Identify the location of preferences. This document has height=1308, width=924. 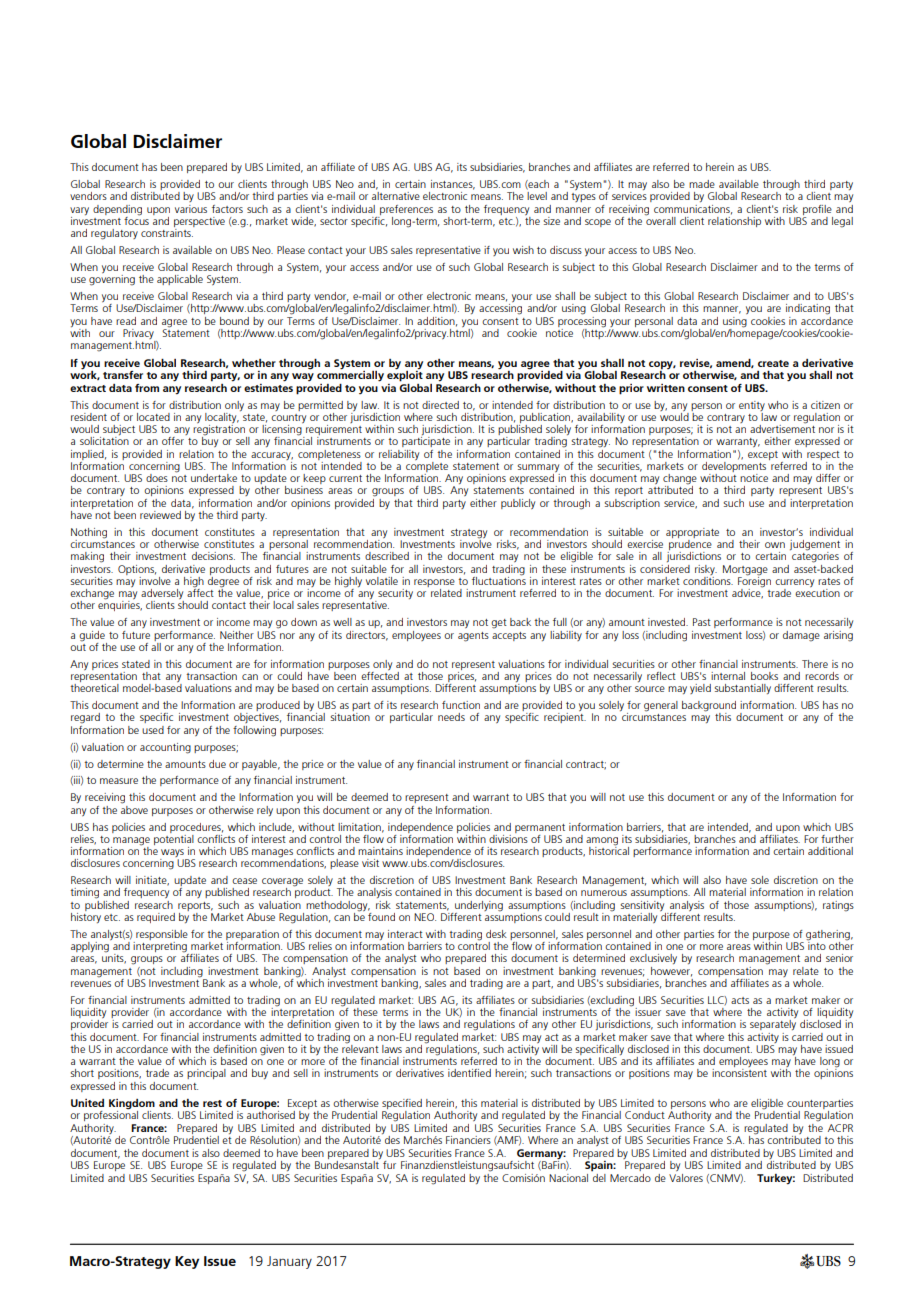
(406, 210).
